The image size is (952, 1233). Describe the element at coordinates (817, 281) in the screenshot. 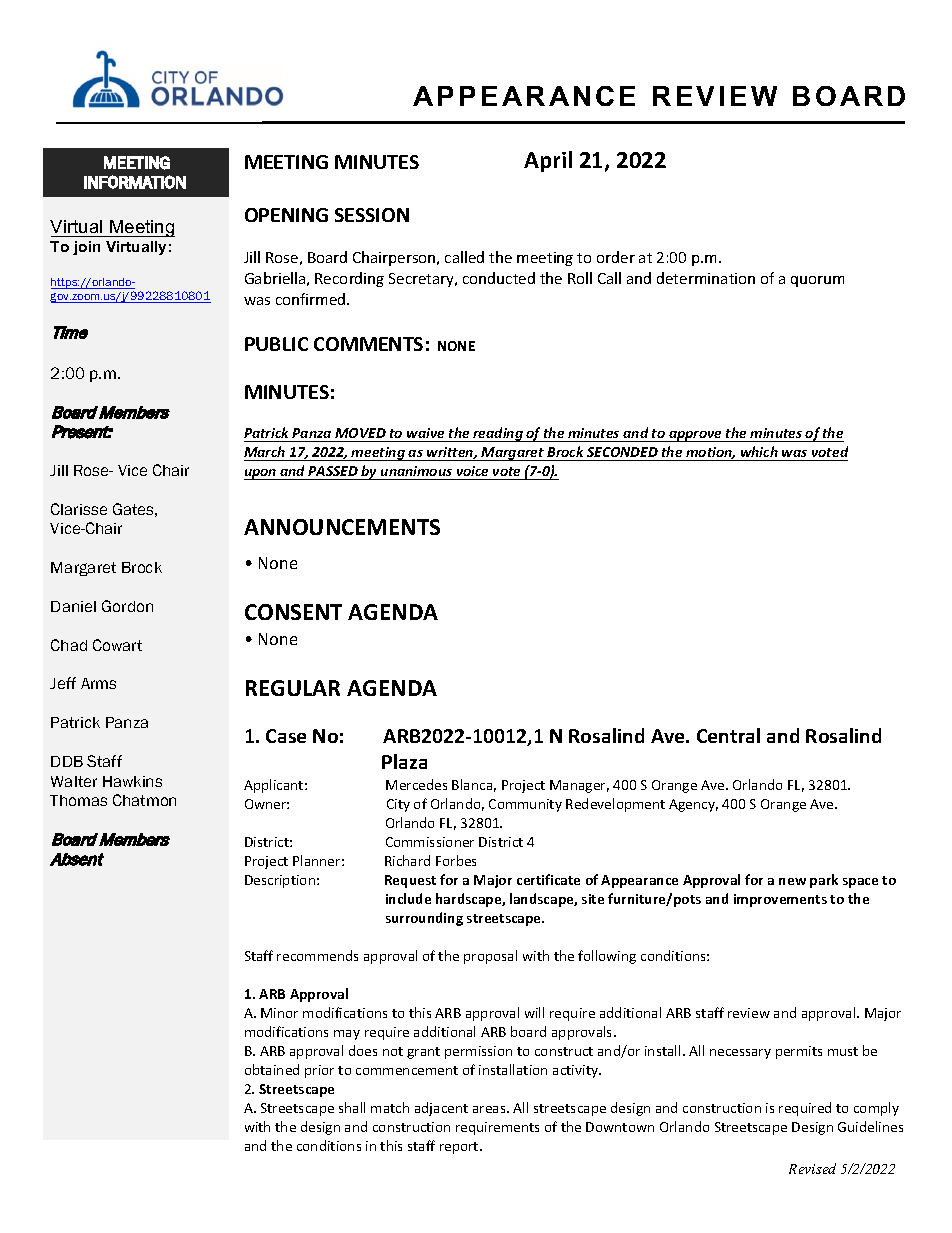

I see `quorum` at that location.
